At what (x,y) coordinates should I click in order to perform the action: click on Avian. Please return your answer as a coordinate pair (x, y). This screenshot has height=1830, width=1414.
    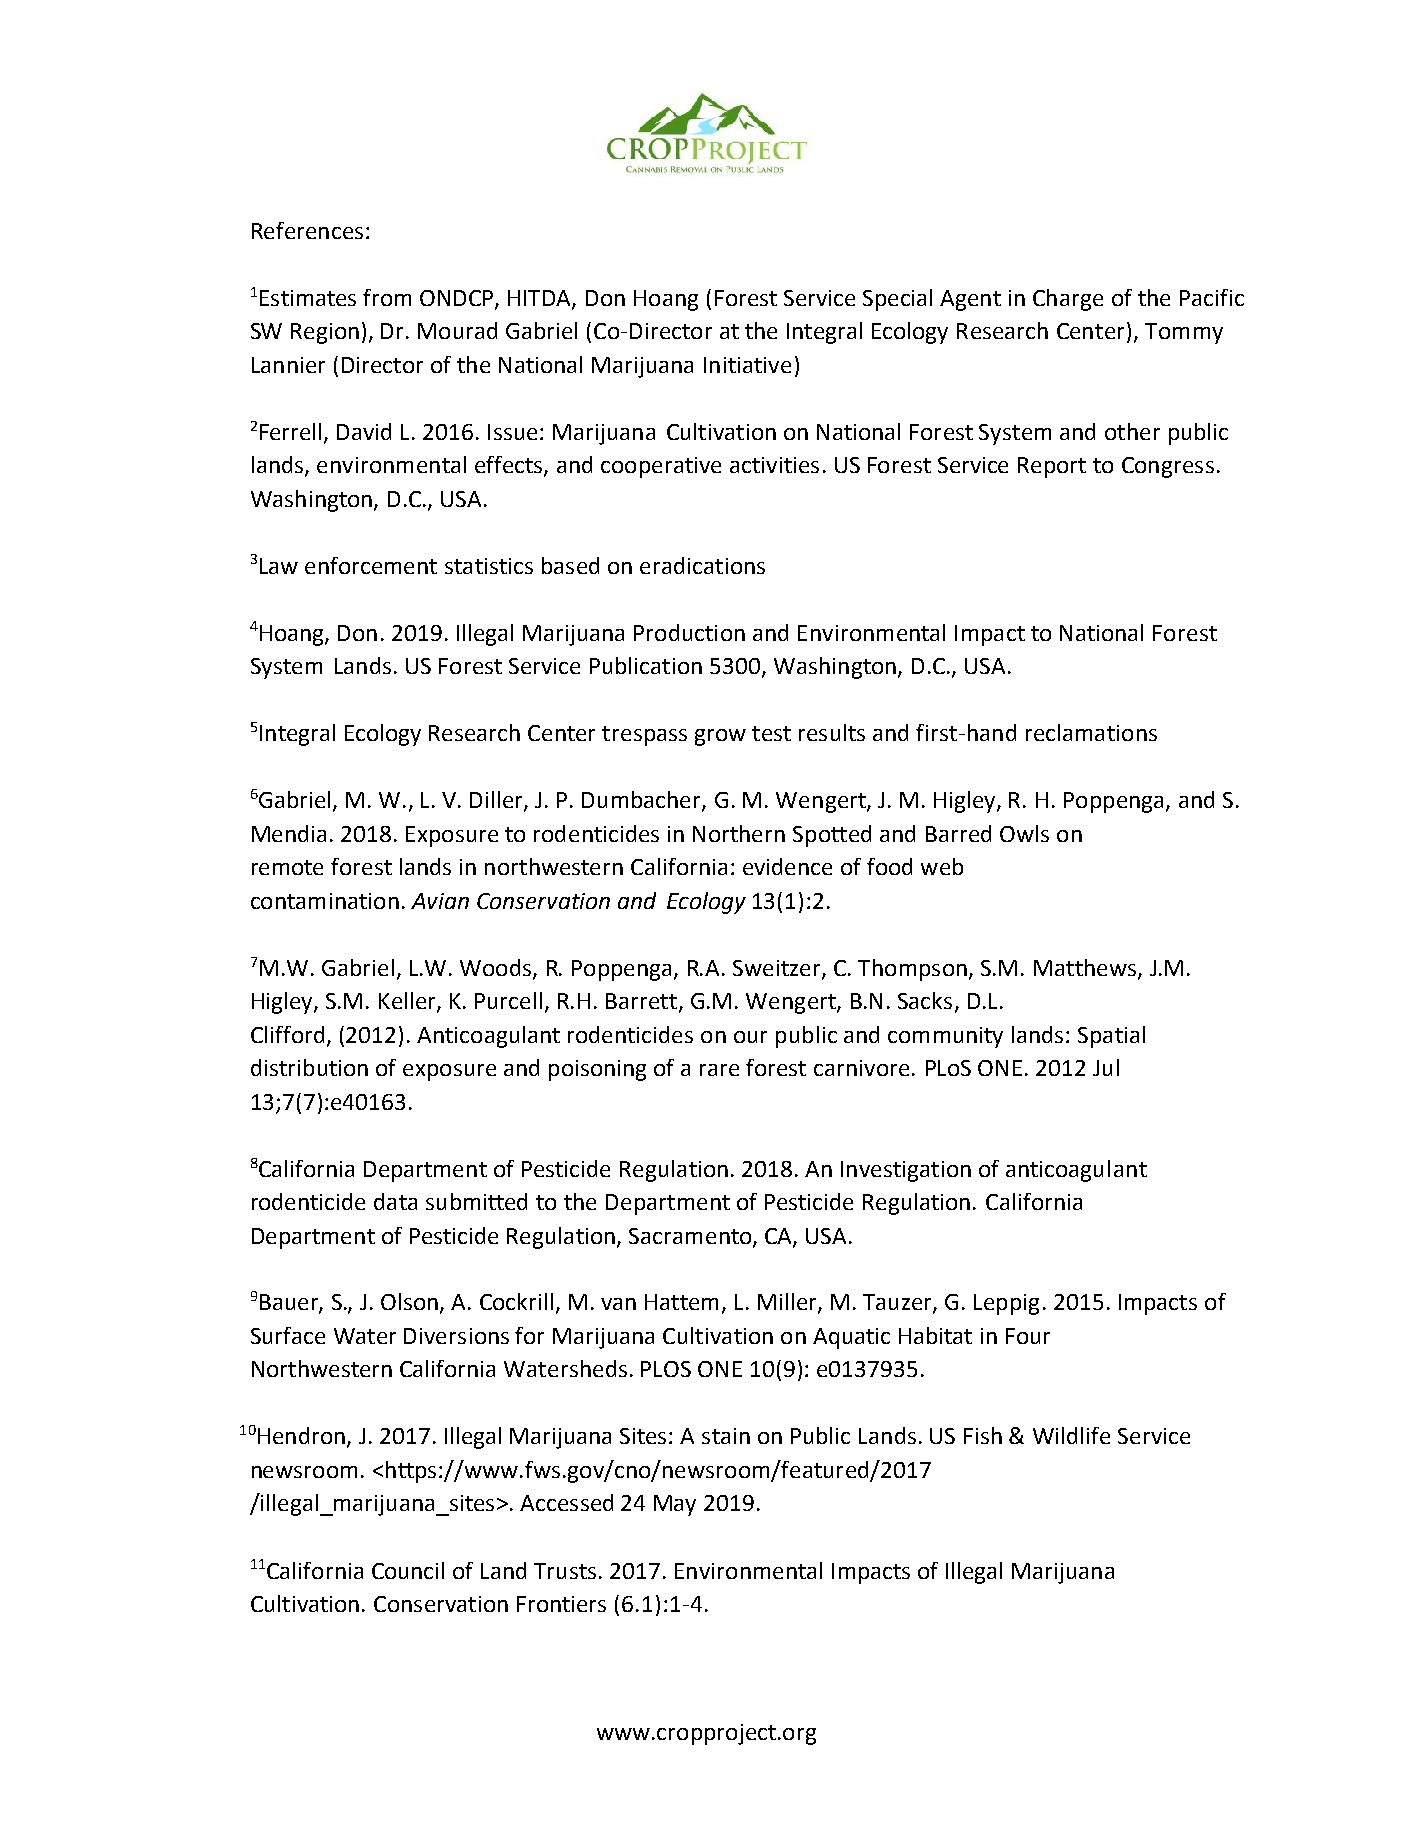
    Looking at the image, I should click on (440, 901).
